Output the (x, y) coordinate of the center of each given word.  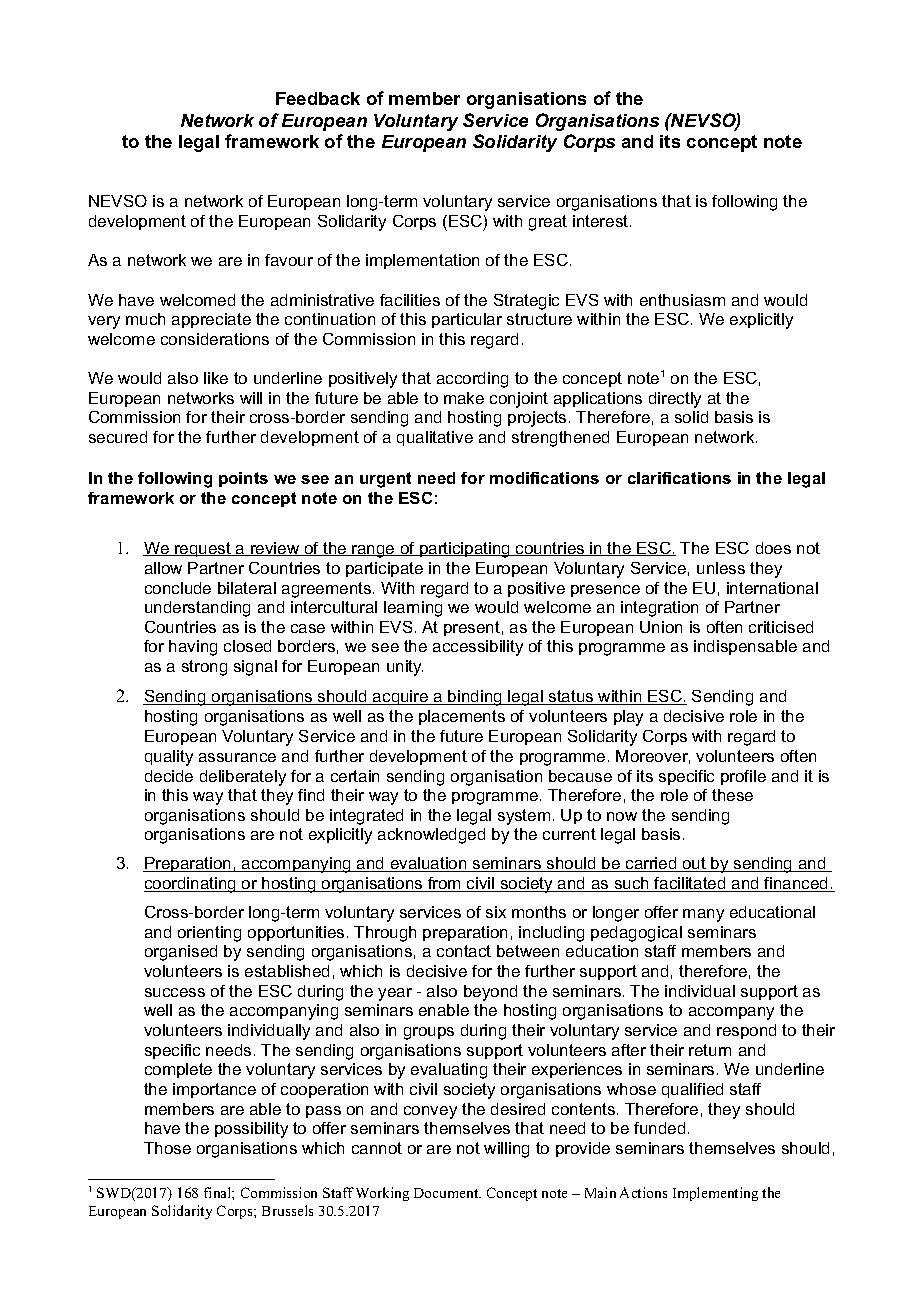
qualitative (435, 438)
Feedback (318, 98)
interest (600, 221)
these (732, 795)
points (243, 479)
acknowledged (431, 836)
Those (167, 1148)
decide (169, 776)
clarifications (679, 478)
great (548, 223)
